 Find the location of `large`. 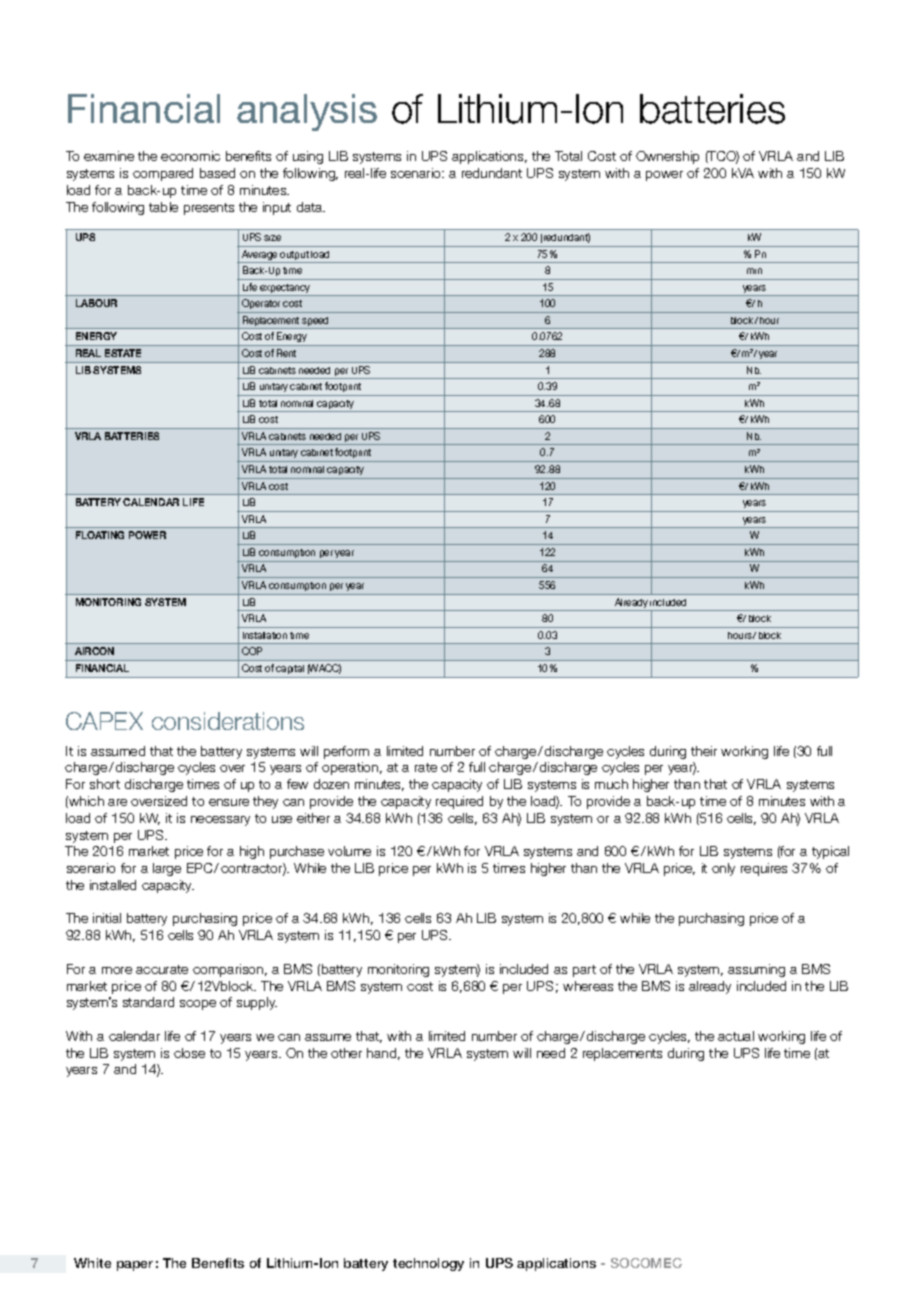

large is located at coordinates (167, 869).
